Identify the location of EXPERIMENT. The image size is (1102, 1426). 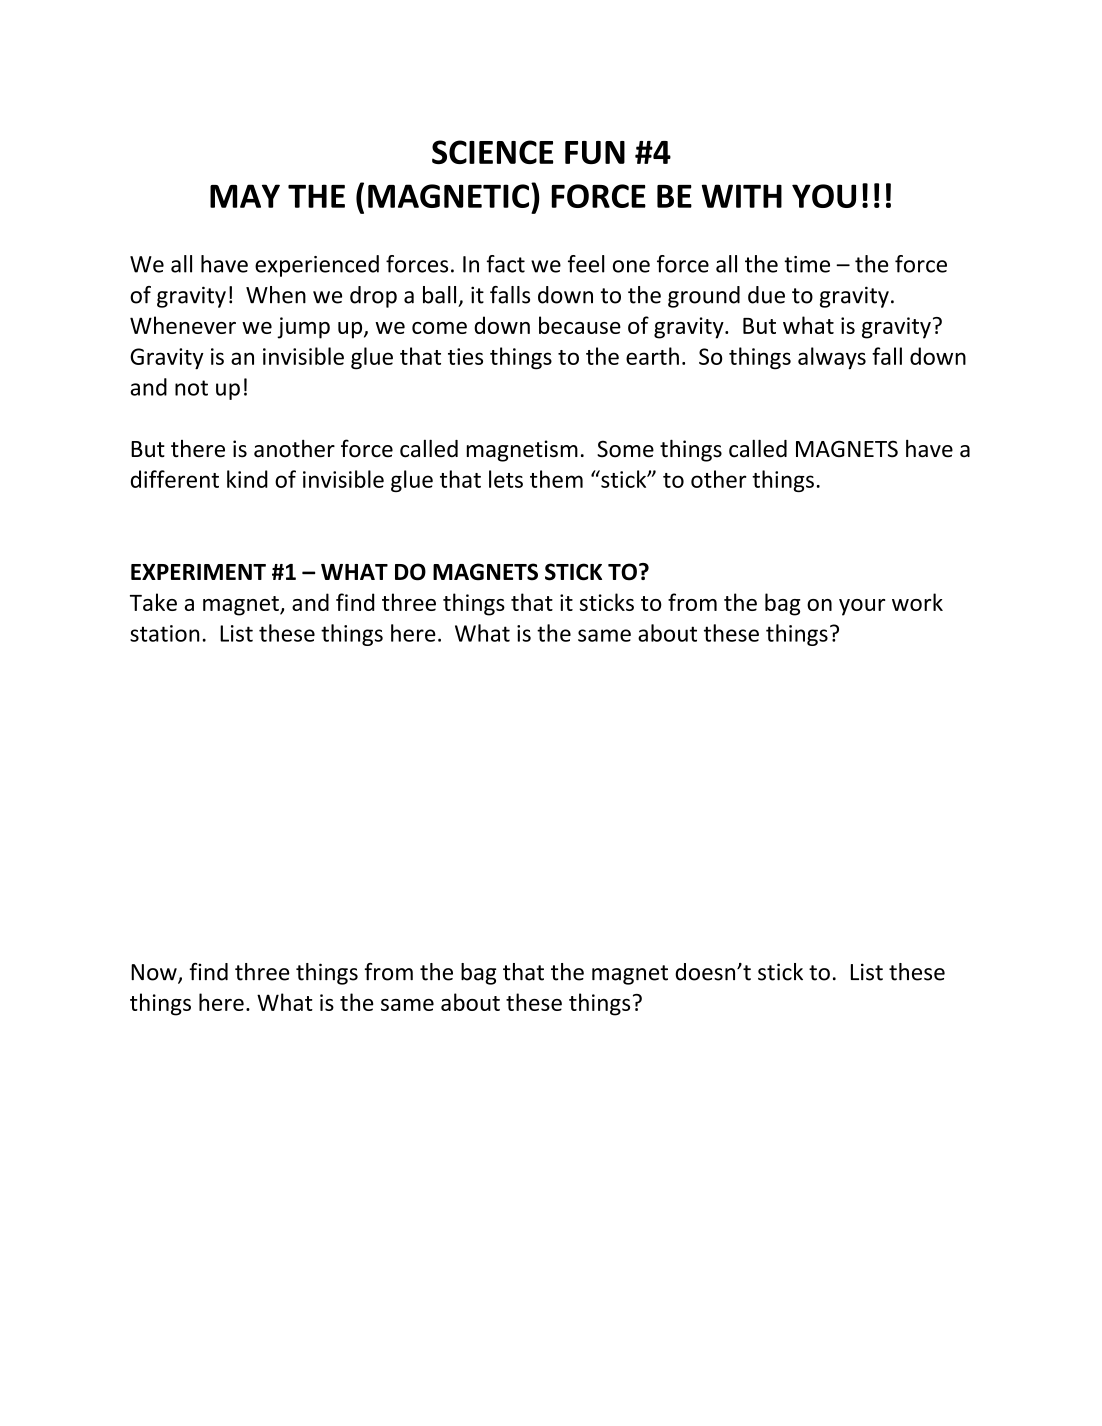
(198, 572).
